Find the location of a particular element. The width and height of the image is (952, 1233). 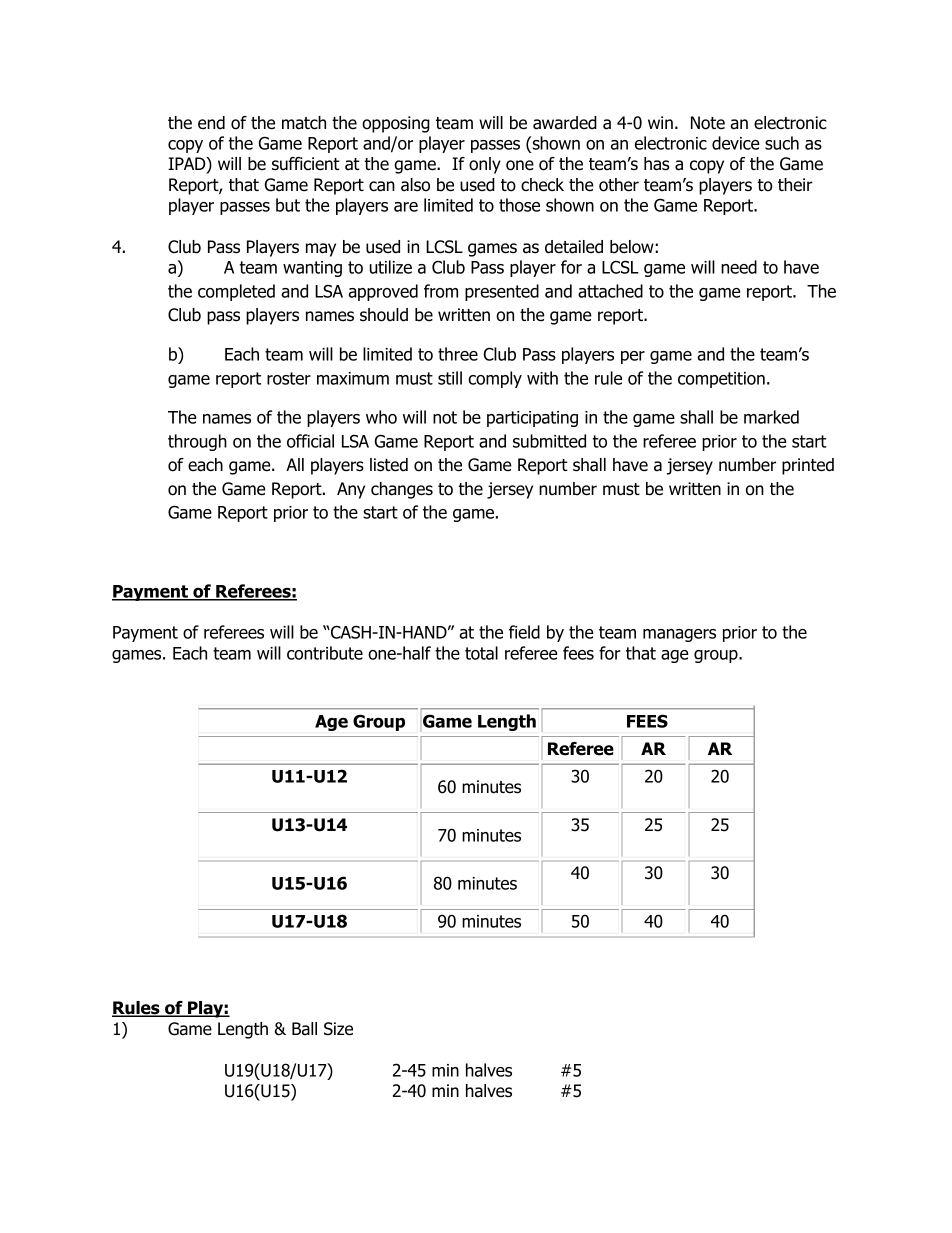

participating is located at coordinates (532, 419).
